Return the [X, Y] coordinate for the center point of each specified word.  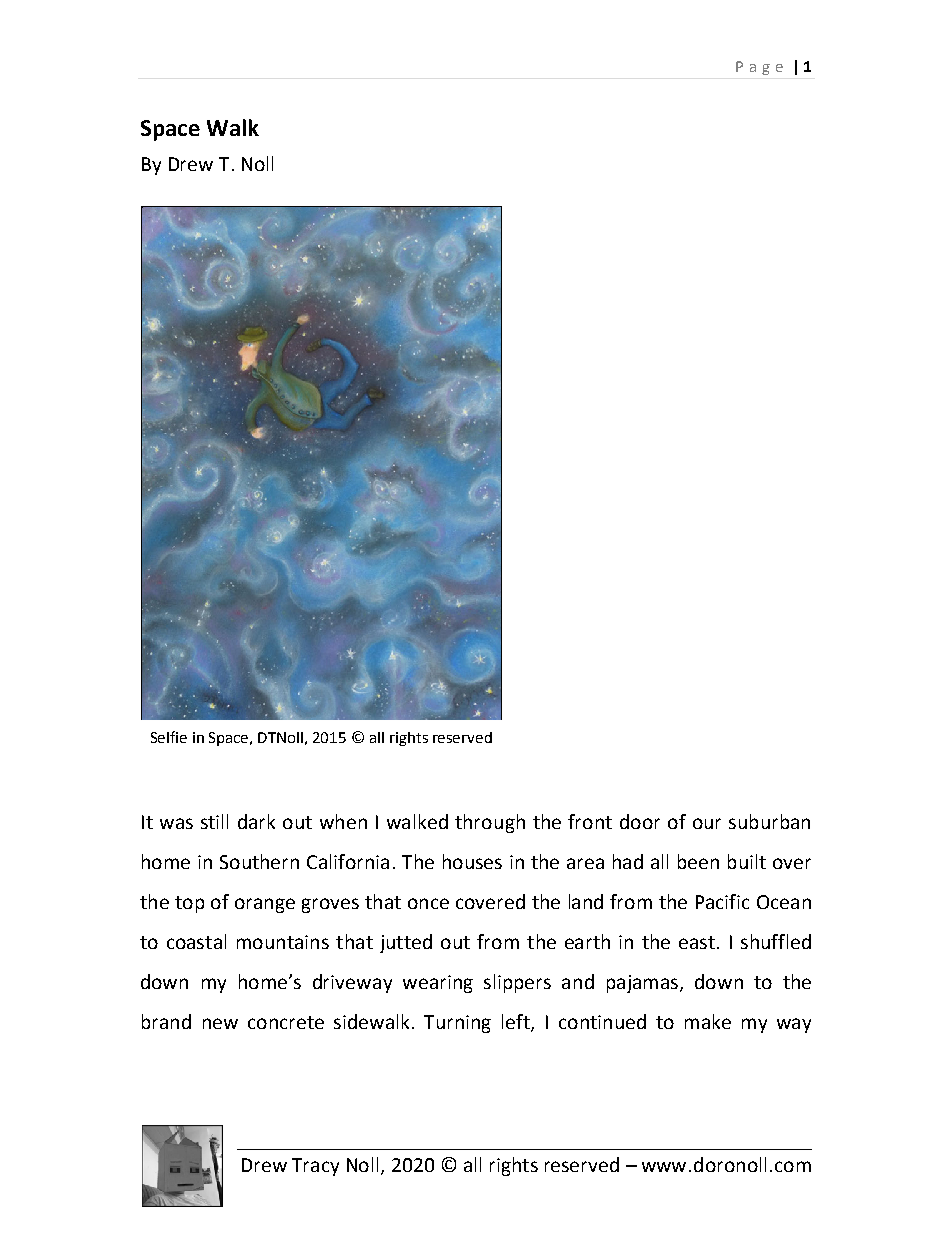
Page [759, 68]
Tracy [315, 1167]
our [707, 823]
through [490, 823]
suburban [769, 821]
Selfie [169, 737]
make [708, 1021]
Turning [457, 1024]
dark [256, 821]
